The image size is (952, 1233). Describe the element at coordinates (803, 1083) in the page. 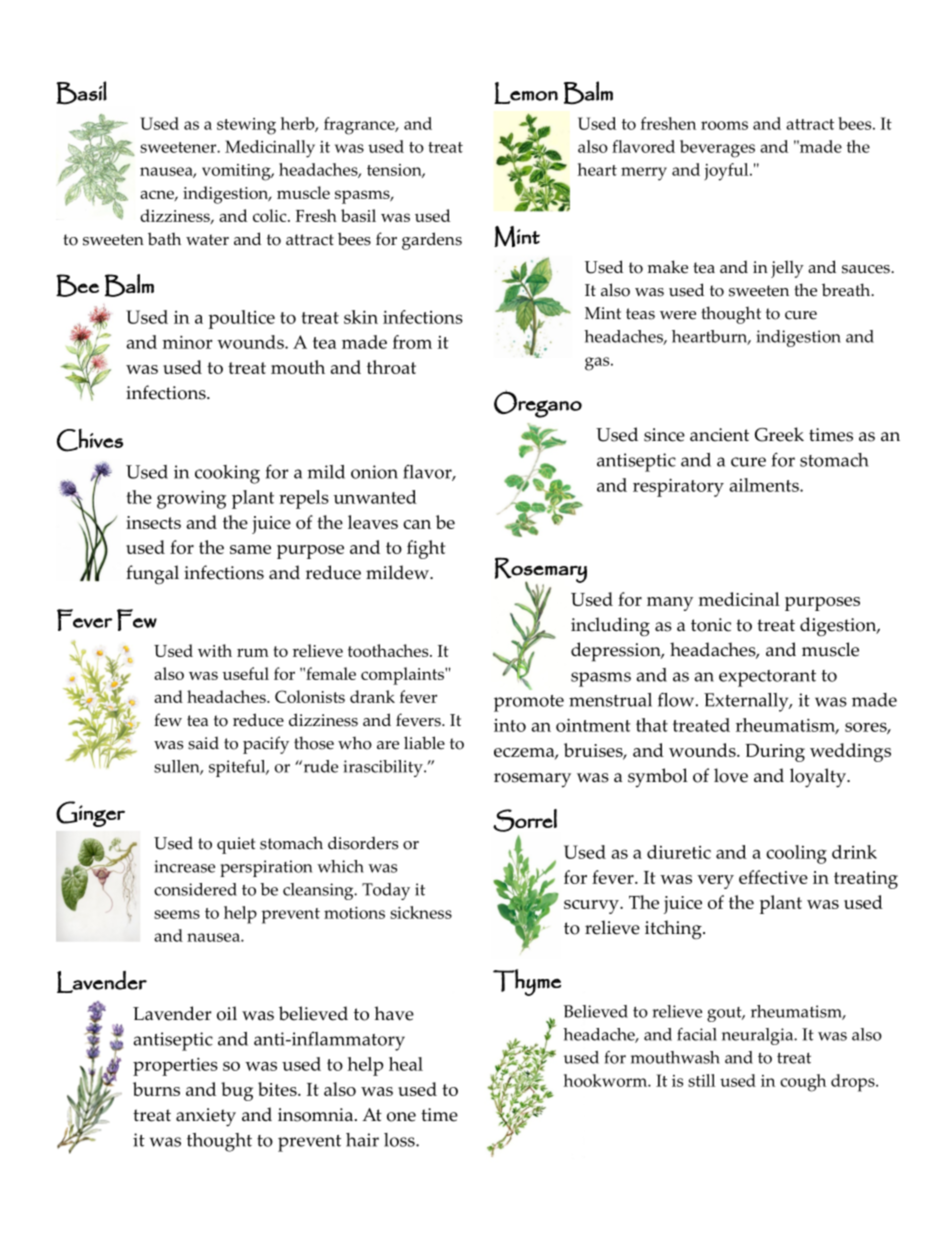

I see `cough` at that location.
